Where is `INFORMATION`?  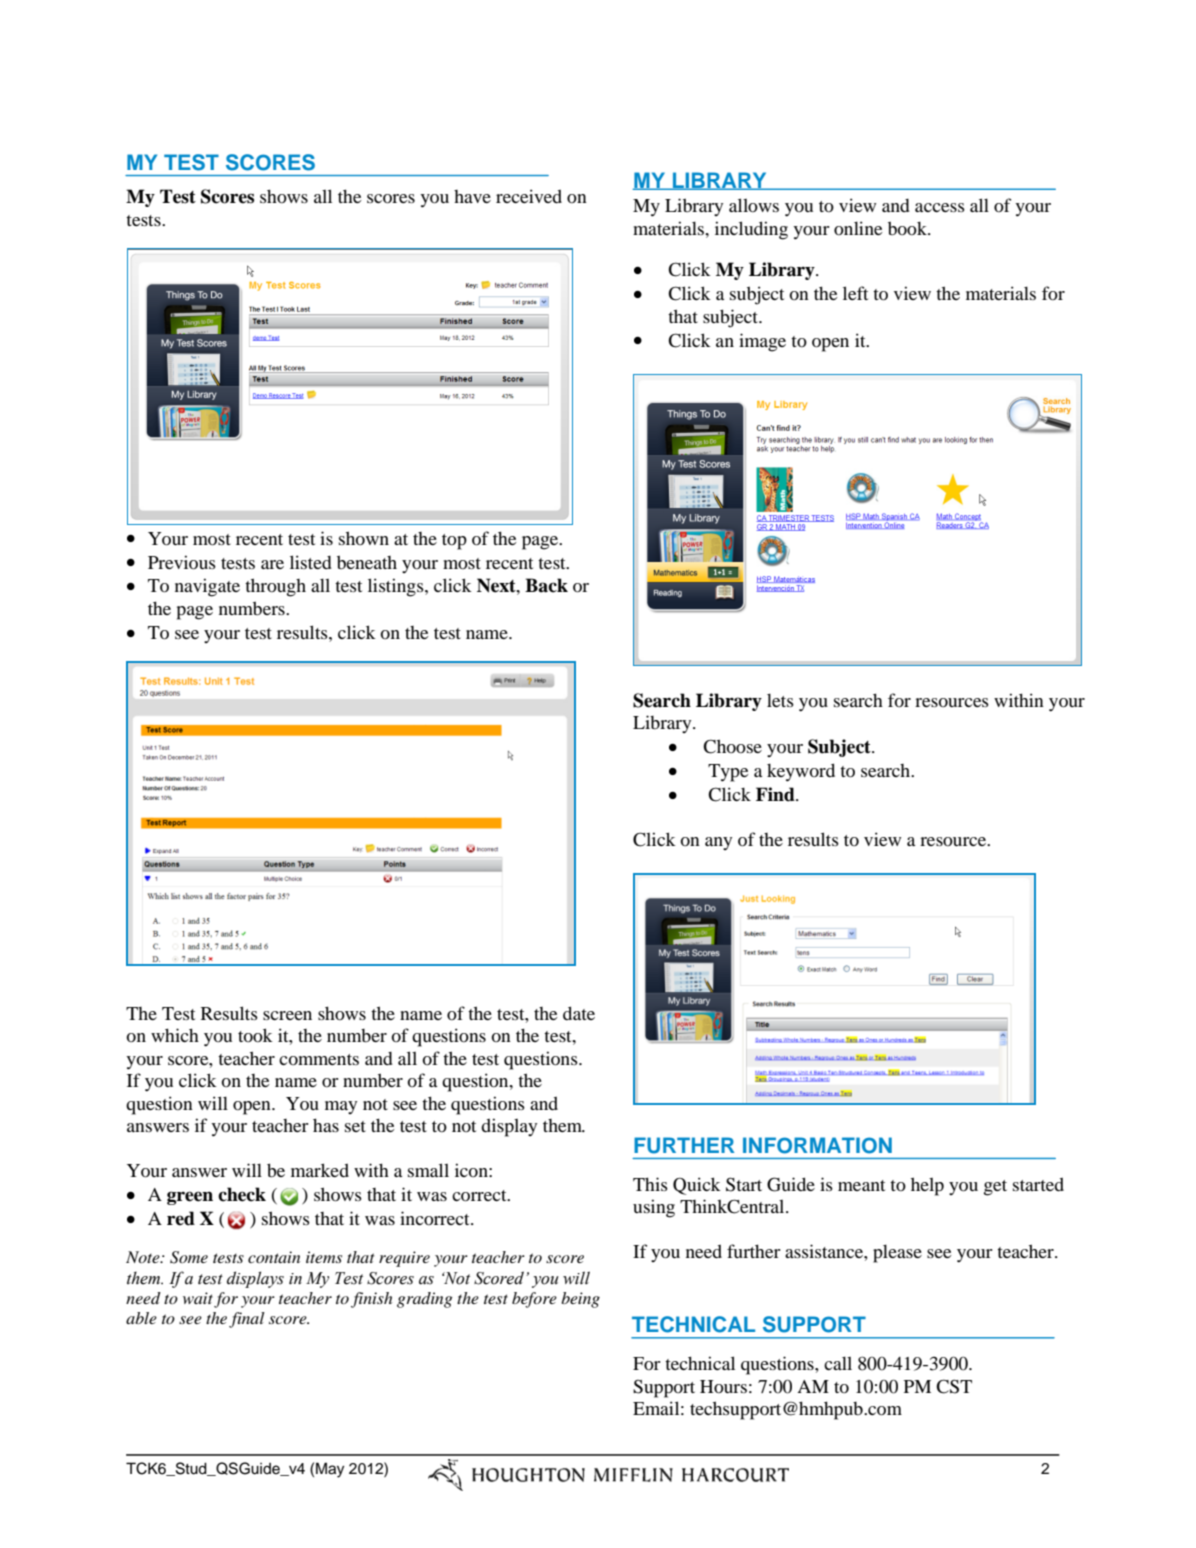
INFORMATION is located at coordinates (817, 1145).
